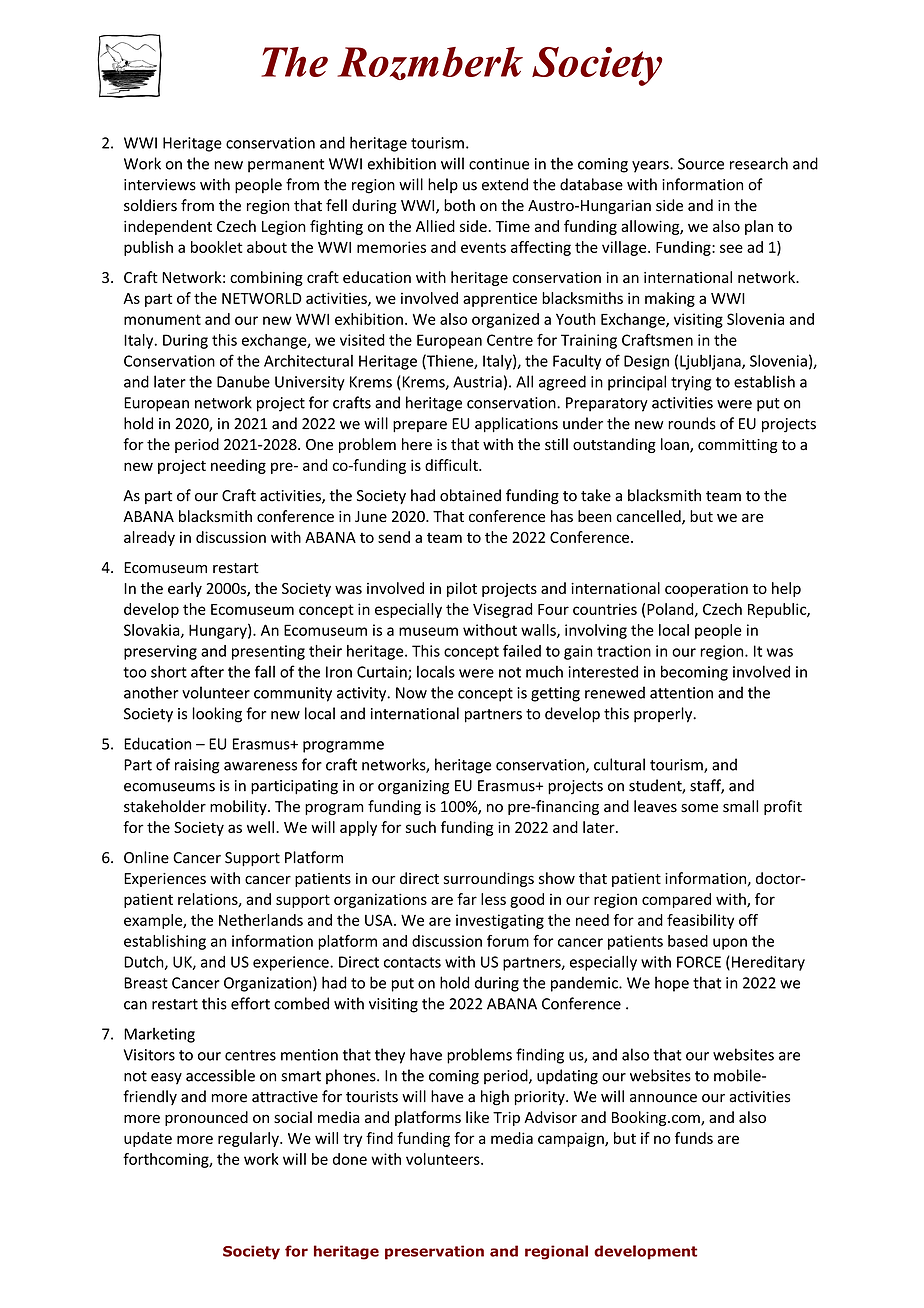 The image size is (924, 1308). I want to click on pilot, so click(462, 589).
